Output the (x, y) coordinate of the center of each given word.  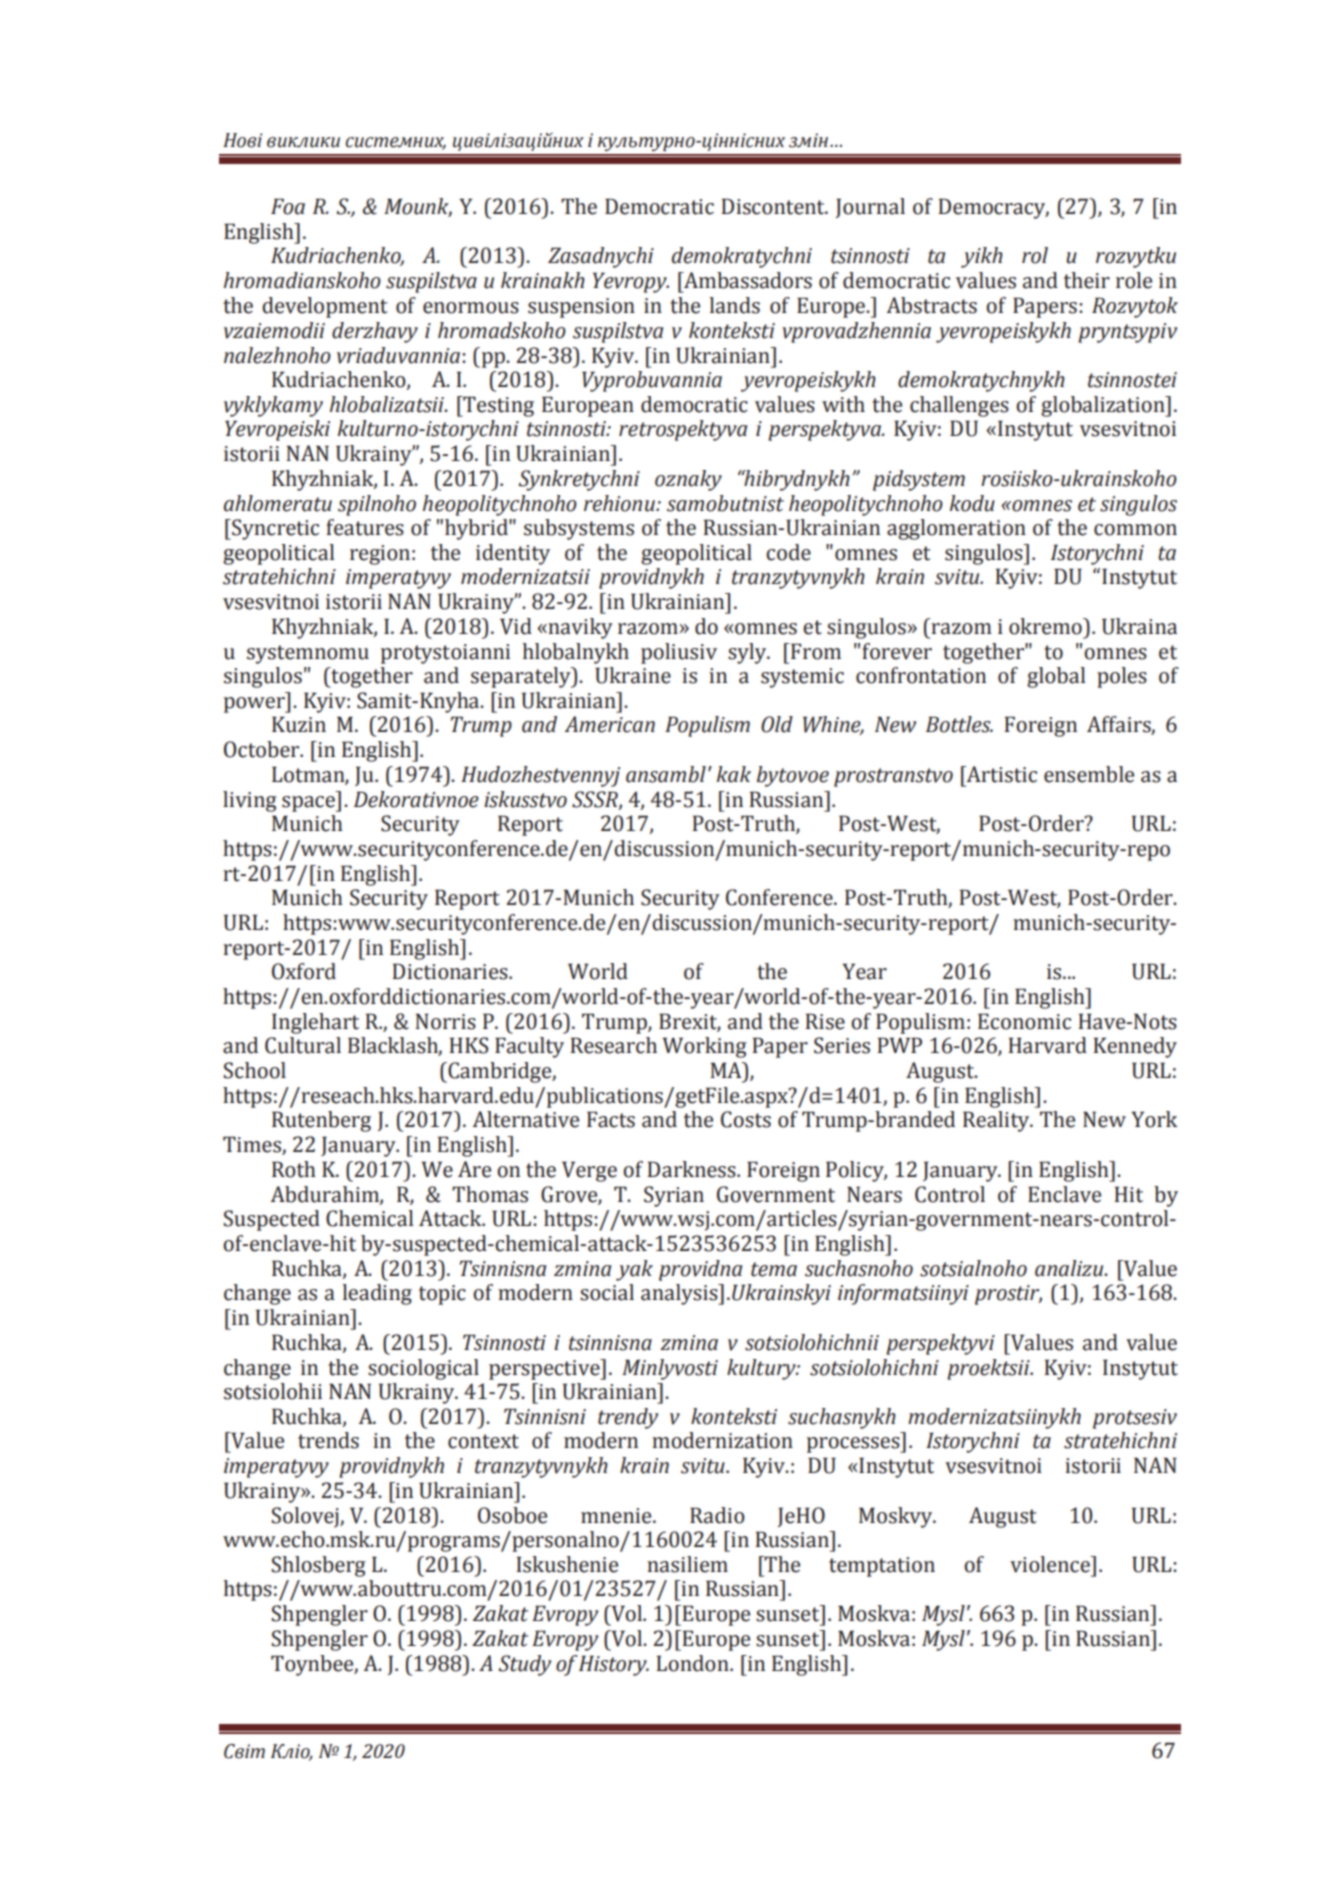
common (1135, 530)
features (365, 527)
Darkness (692, 1169)
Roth (294, 1169)
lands (734, 305)
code (788, 552)
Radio (717, 1515)
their (1087, 280)
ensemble (1089, 774)
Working (704, 1047)
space (309, 804)
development (325, 307)
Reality (997, 1121)
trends (328, 1440)
